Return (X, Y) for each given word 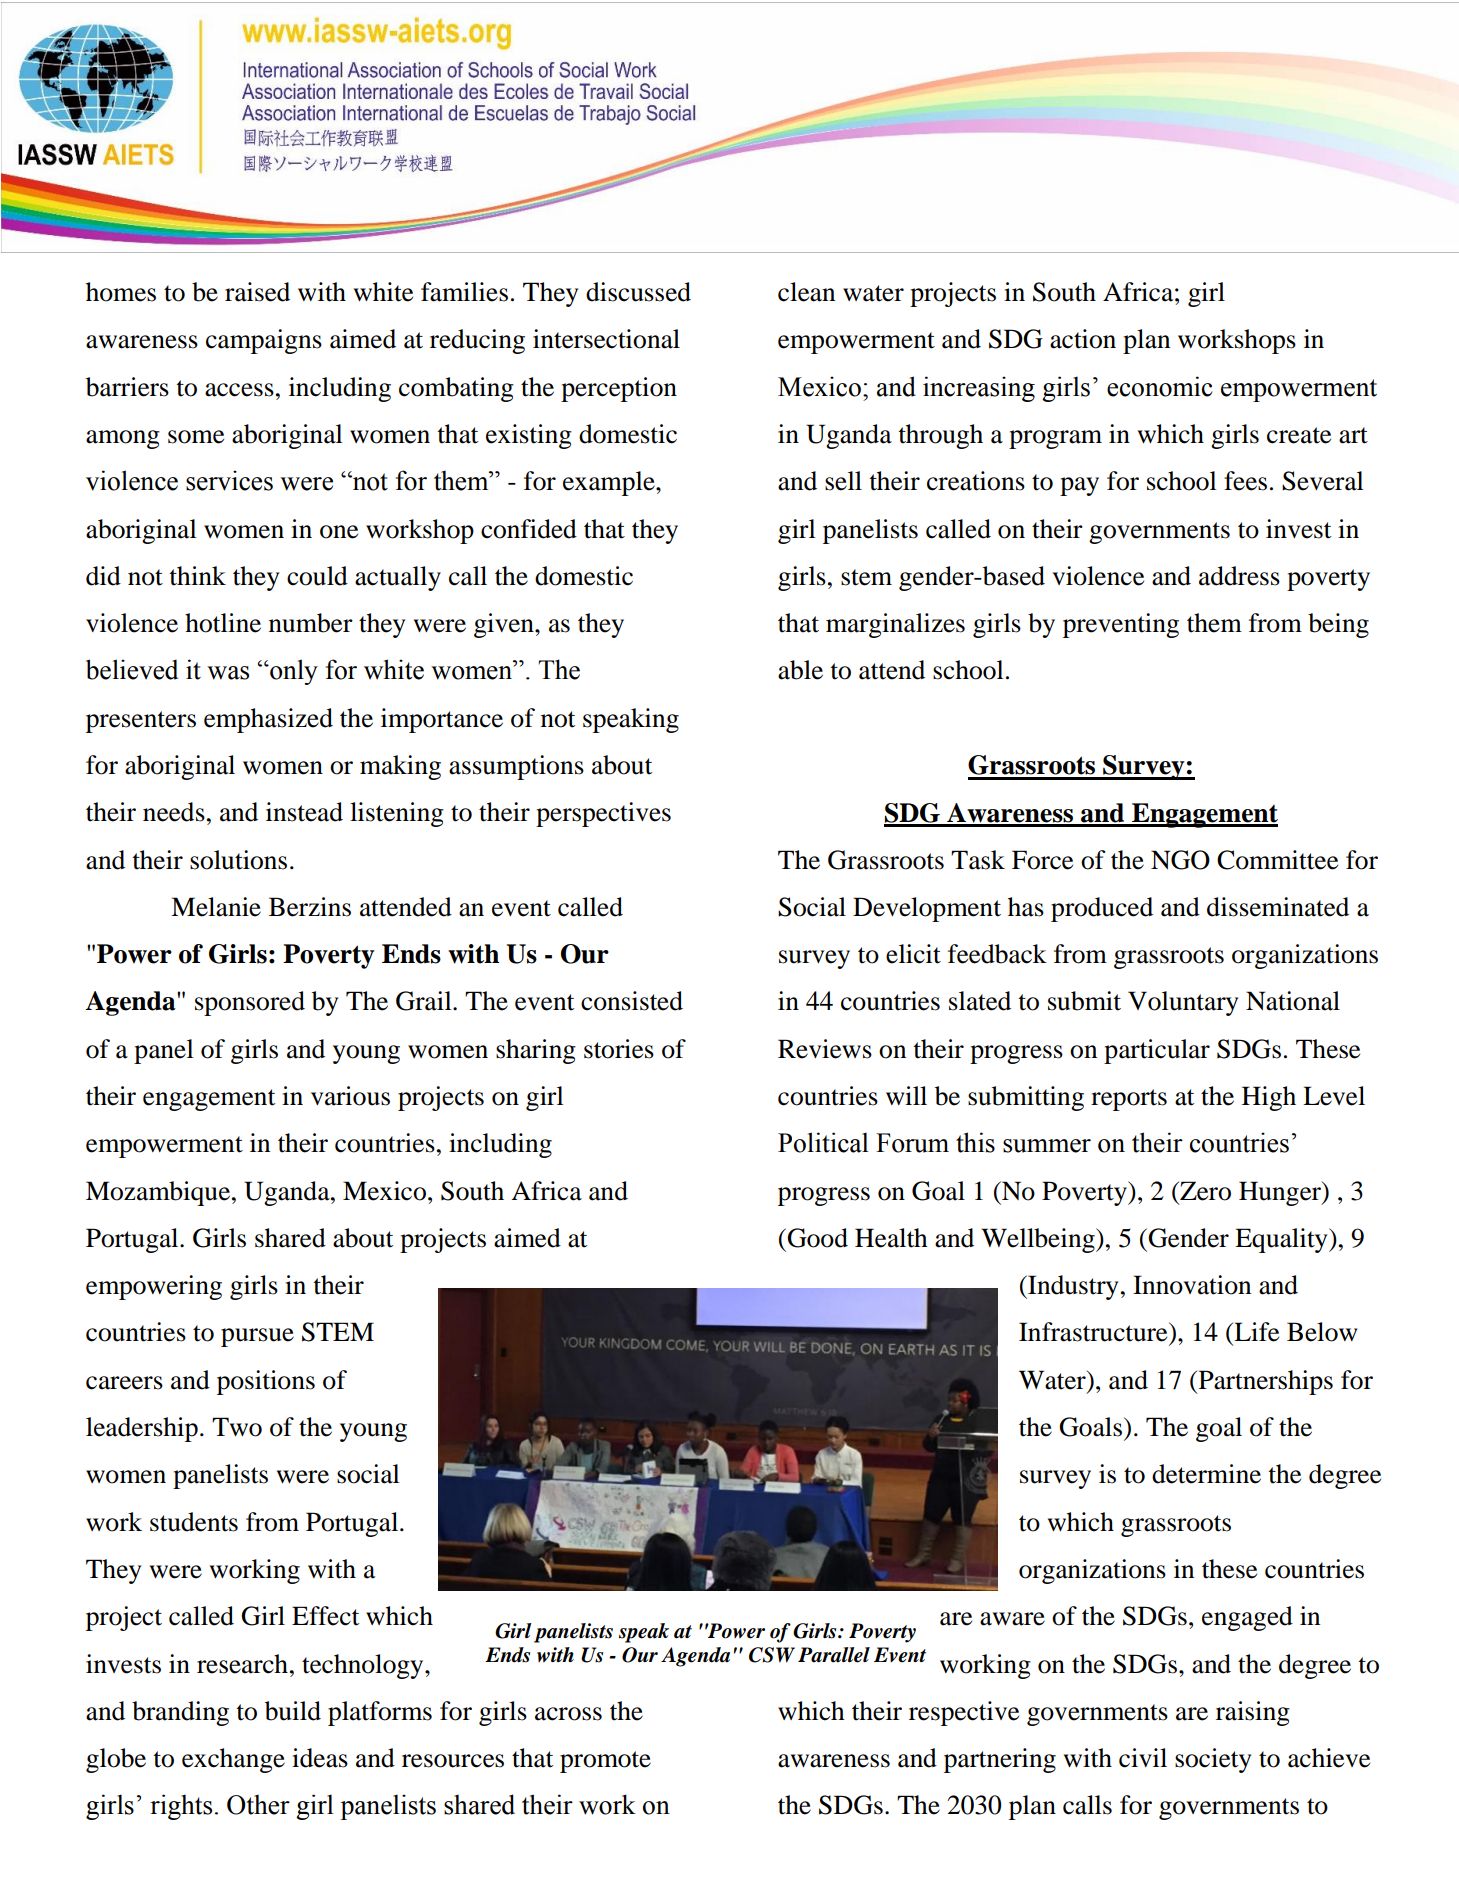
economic (1159, 386)
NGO (1180, 860)
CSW (772, 1655)
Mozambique (158, 1193)
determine (1206, 1474)
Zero (1204, 1191)
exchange (233, 1760)
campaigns (264, 341)
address (1239, 576)
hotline (223, 623)
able (800, 670)
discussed (638, 292)
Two (237, 1427)
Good (816, 1238)
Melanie (216, 907)
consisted (632, 1001)
